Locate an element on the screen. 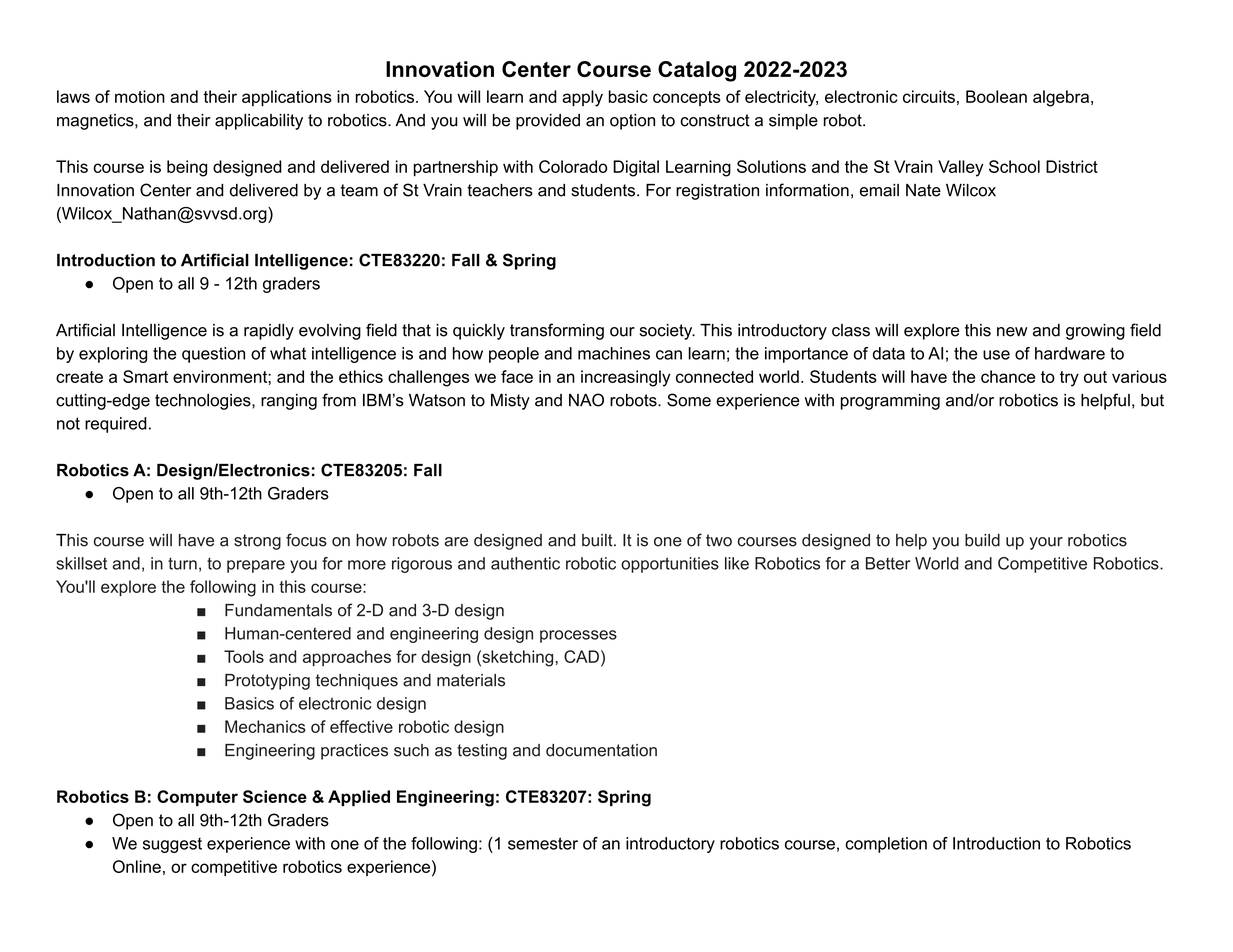 The width and height of the screenshot is (1233, 952). apply is located at coordinates (582, 98).
